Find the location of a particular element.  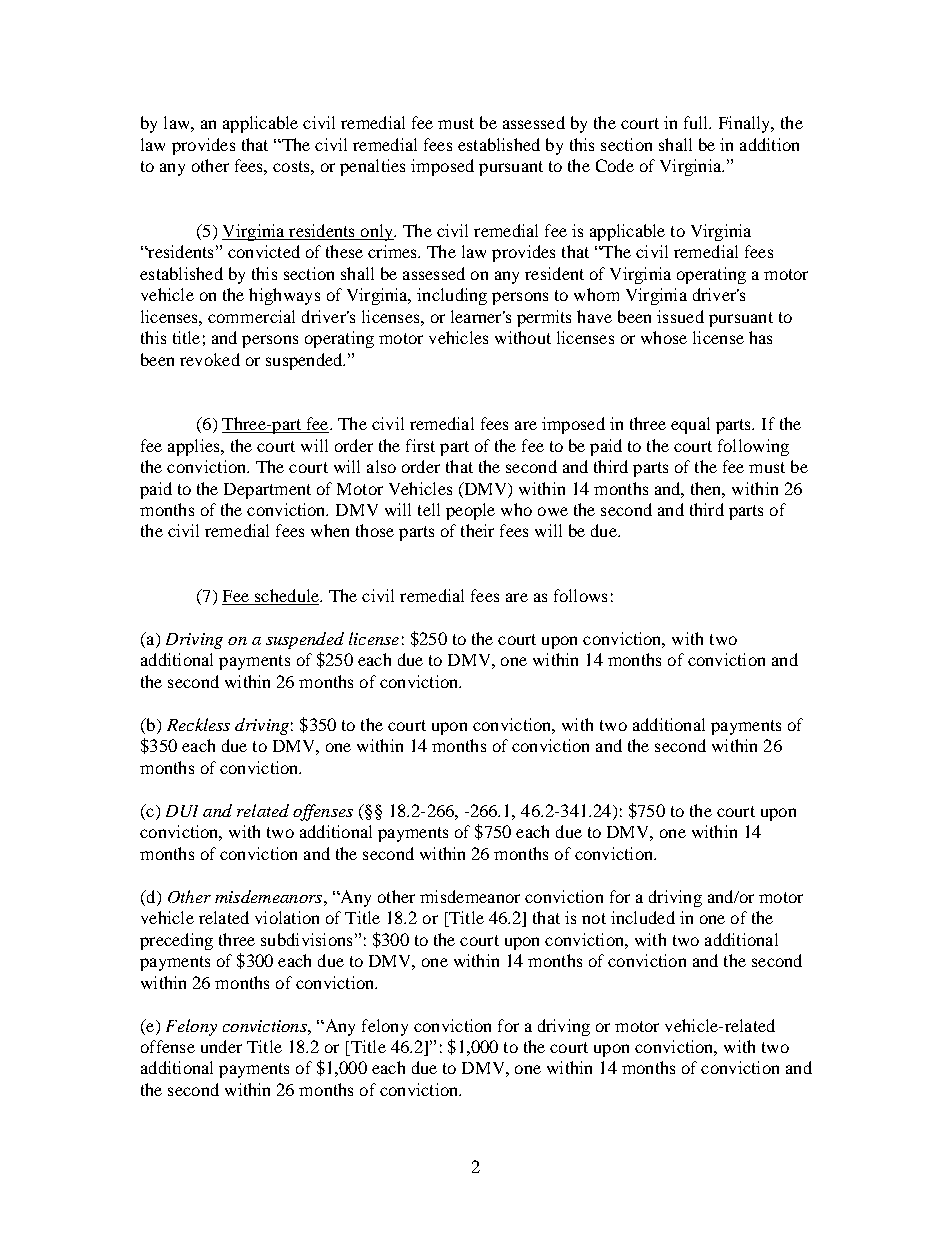

following is located at coordinates (753, 447).
